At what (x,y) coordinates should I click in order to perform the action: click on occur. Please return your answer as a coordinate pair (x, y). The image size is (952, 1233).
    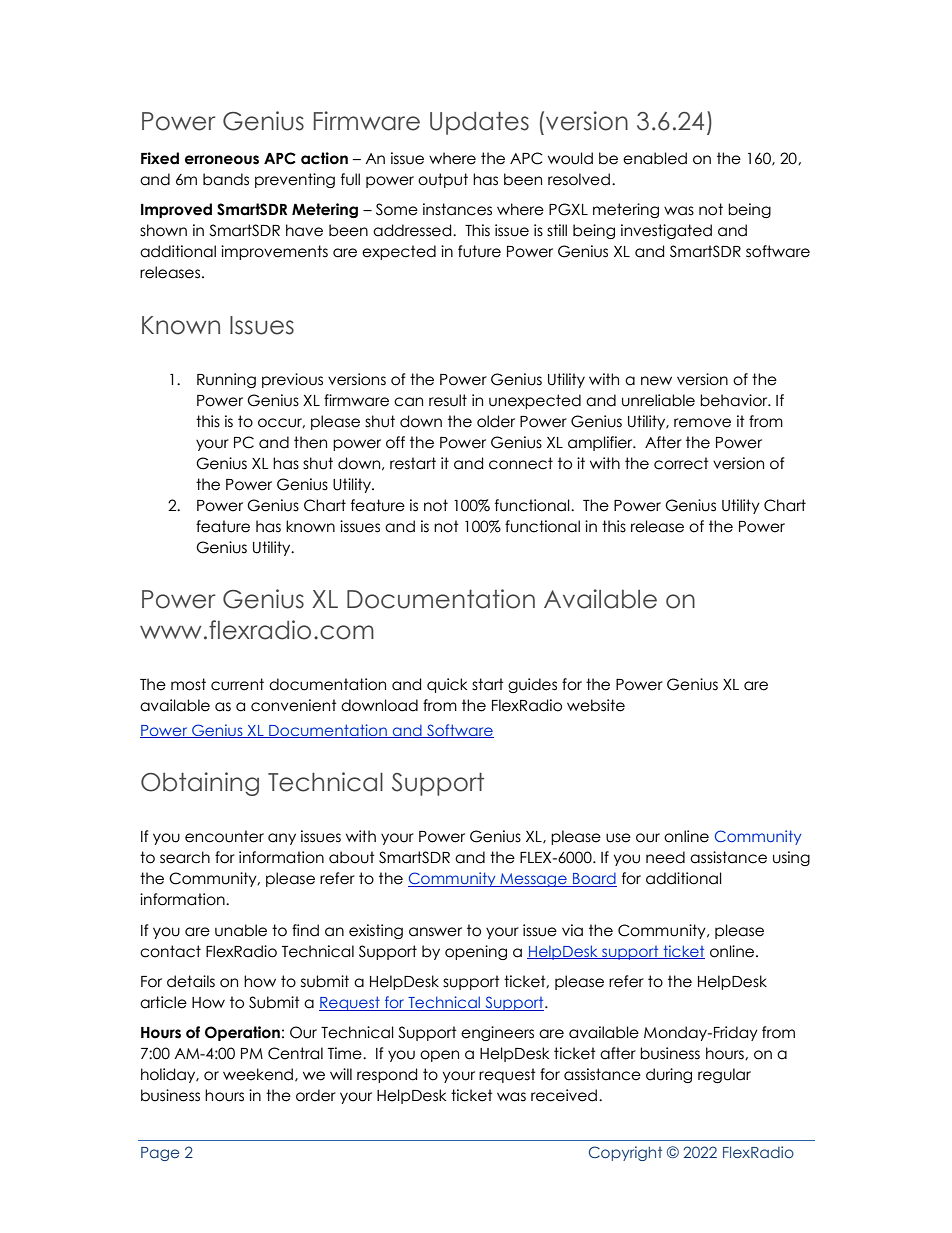
    Looking at the image, I should click on (281, 423).
